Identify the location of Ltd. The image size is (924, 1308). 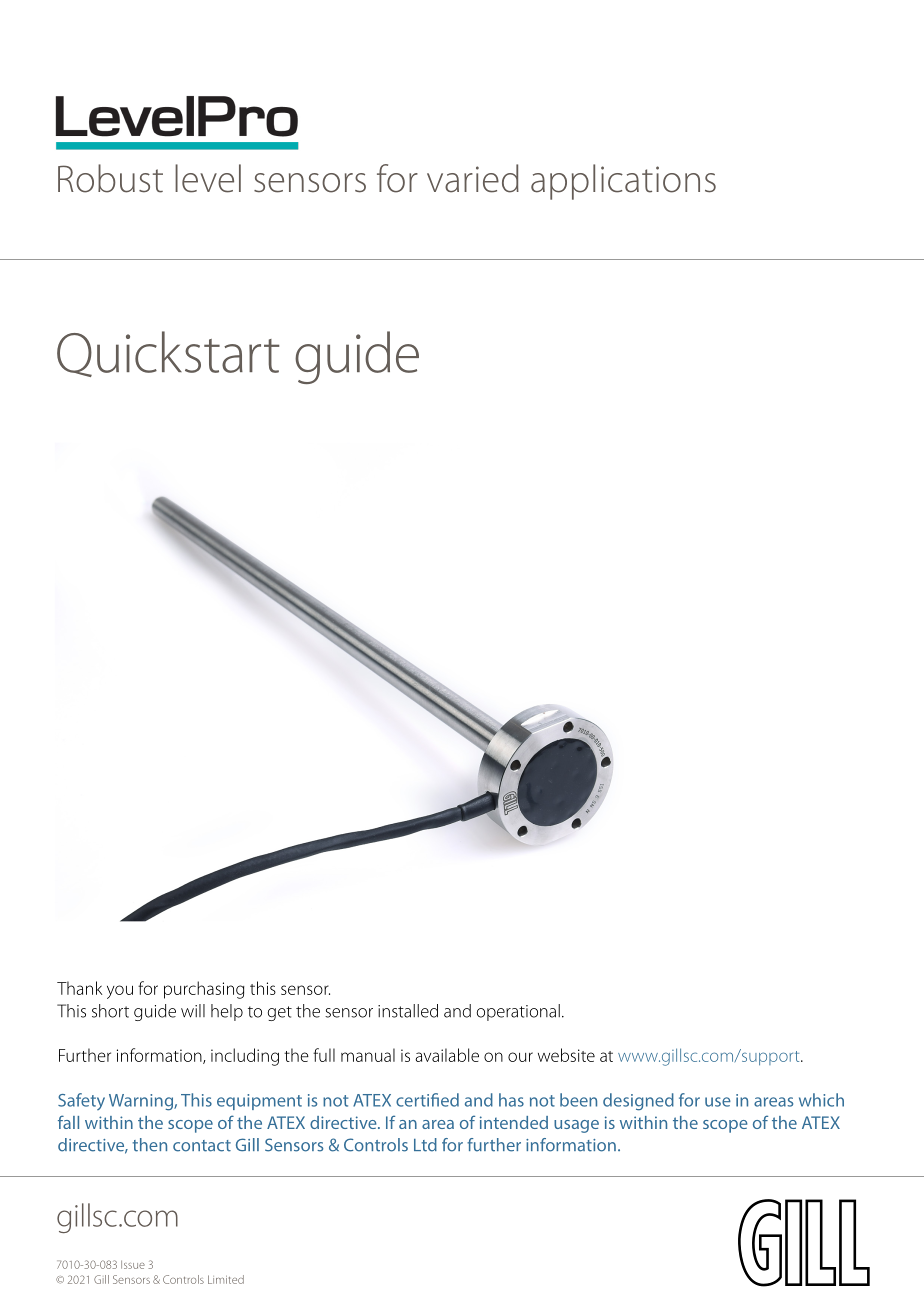
(425, 1145).
